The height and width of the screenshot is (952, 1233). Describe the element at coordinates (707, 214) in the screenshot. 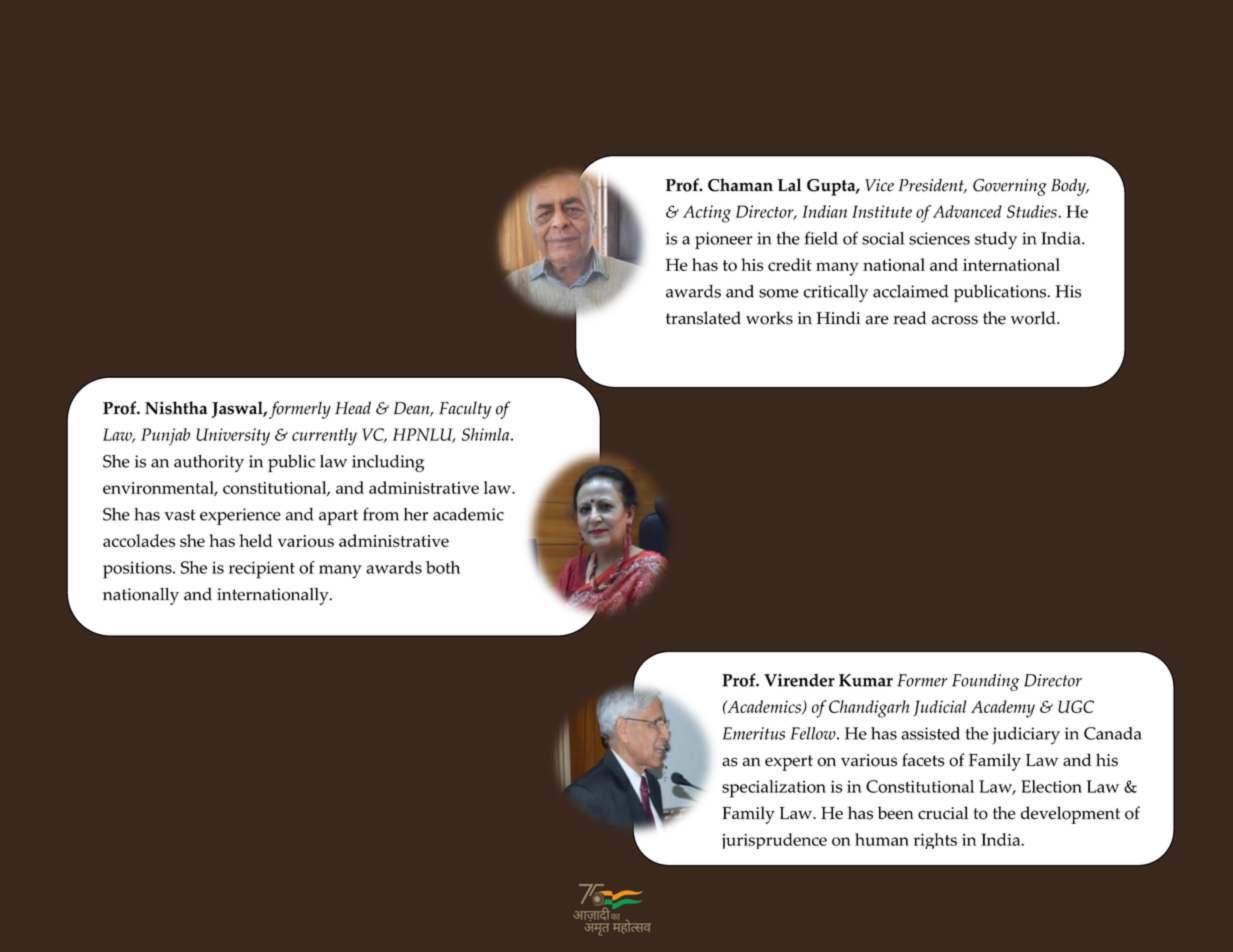

I see `Acting` at that location.
